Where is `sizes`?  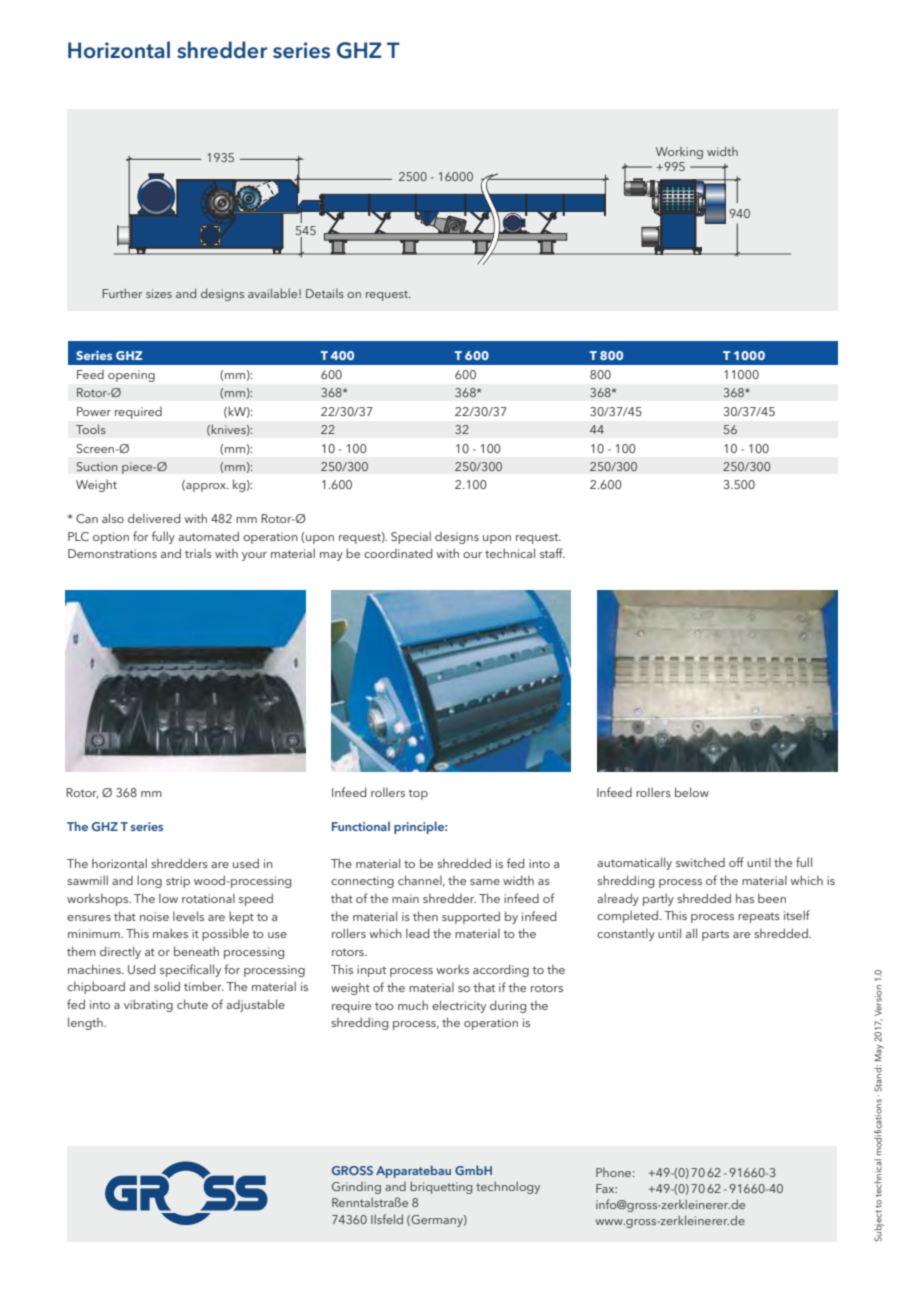 sizes is located at coordinates (159, 293).
